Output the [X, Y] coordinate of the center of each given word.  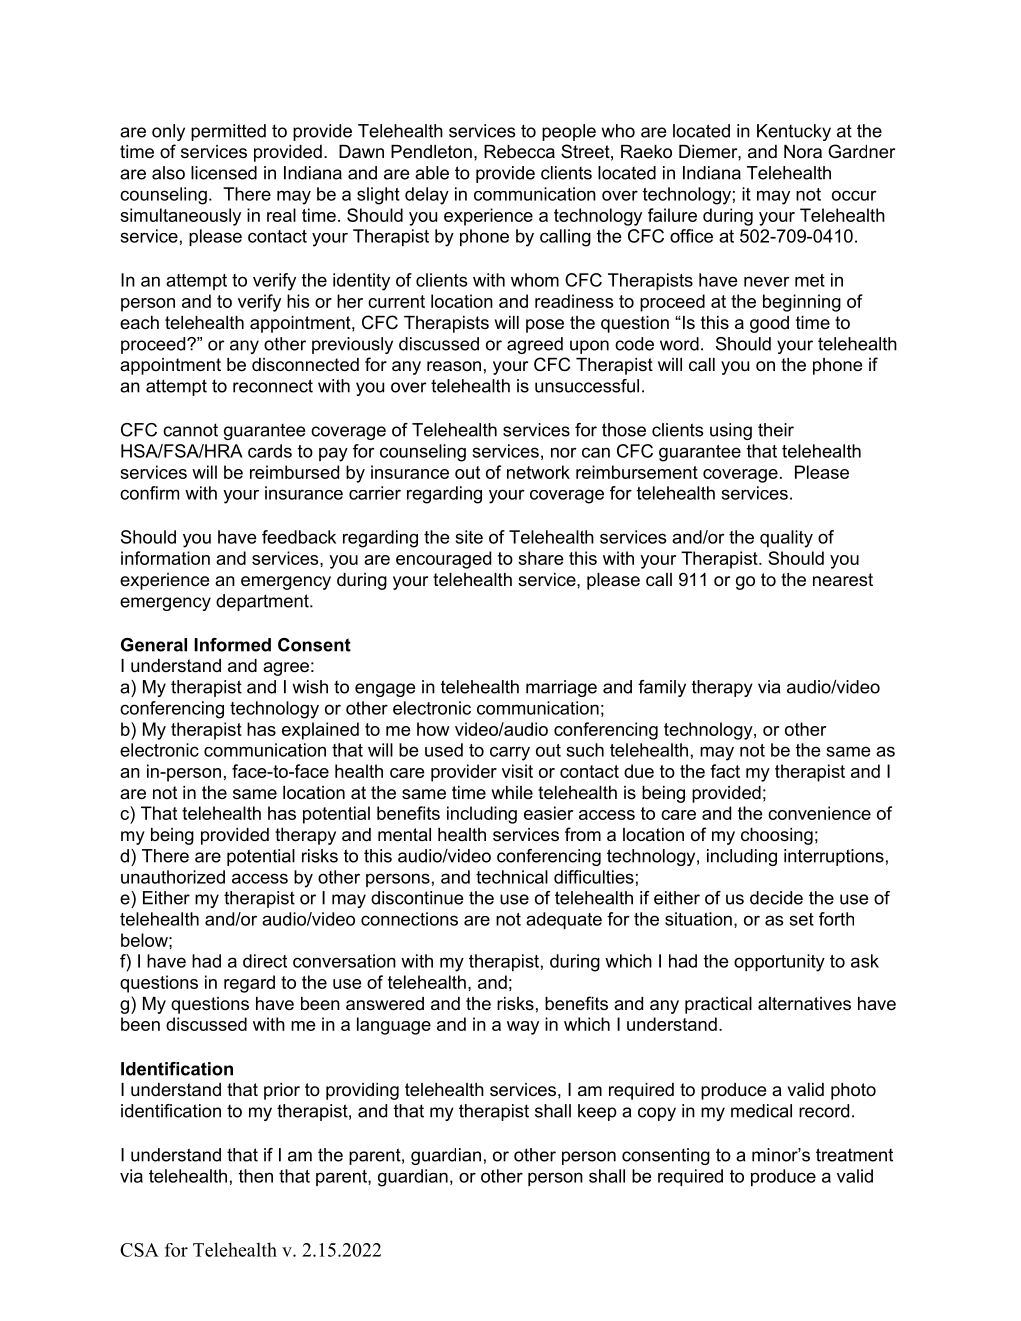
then [256, 1176]
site [469, 537]
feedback [299, 537]
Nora [803, 152]
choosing [777, 836]
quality [786, 539]
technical [512, 877]
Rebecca [519, 152]
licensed [224, 173]
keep [597, 1112]
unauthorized [173, 877]
